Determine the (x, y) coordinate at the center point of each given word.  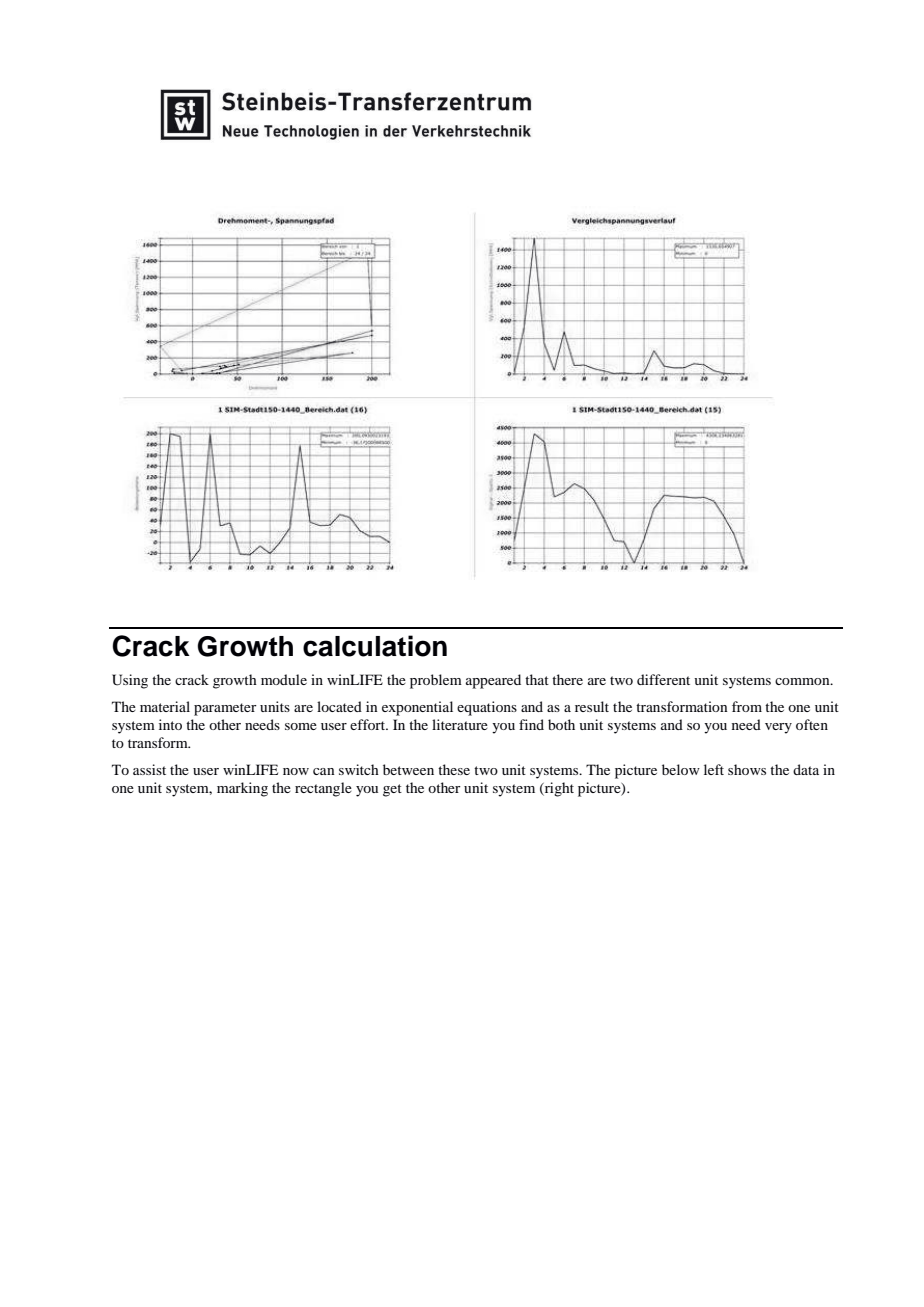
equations (487, 708)
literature (460, 724)
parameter (225, 709)
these (454, 769)
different (663, 679)
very (778, 728)
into (170, 724)
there (567, 679)
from (747, 706)
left (714, 769)
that (537, 679)
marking (242, 789)
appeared (493, 681)
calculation (375, 646)
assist (149, 769)
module (284, 679)
